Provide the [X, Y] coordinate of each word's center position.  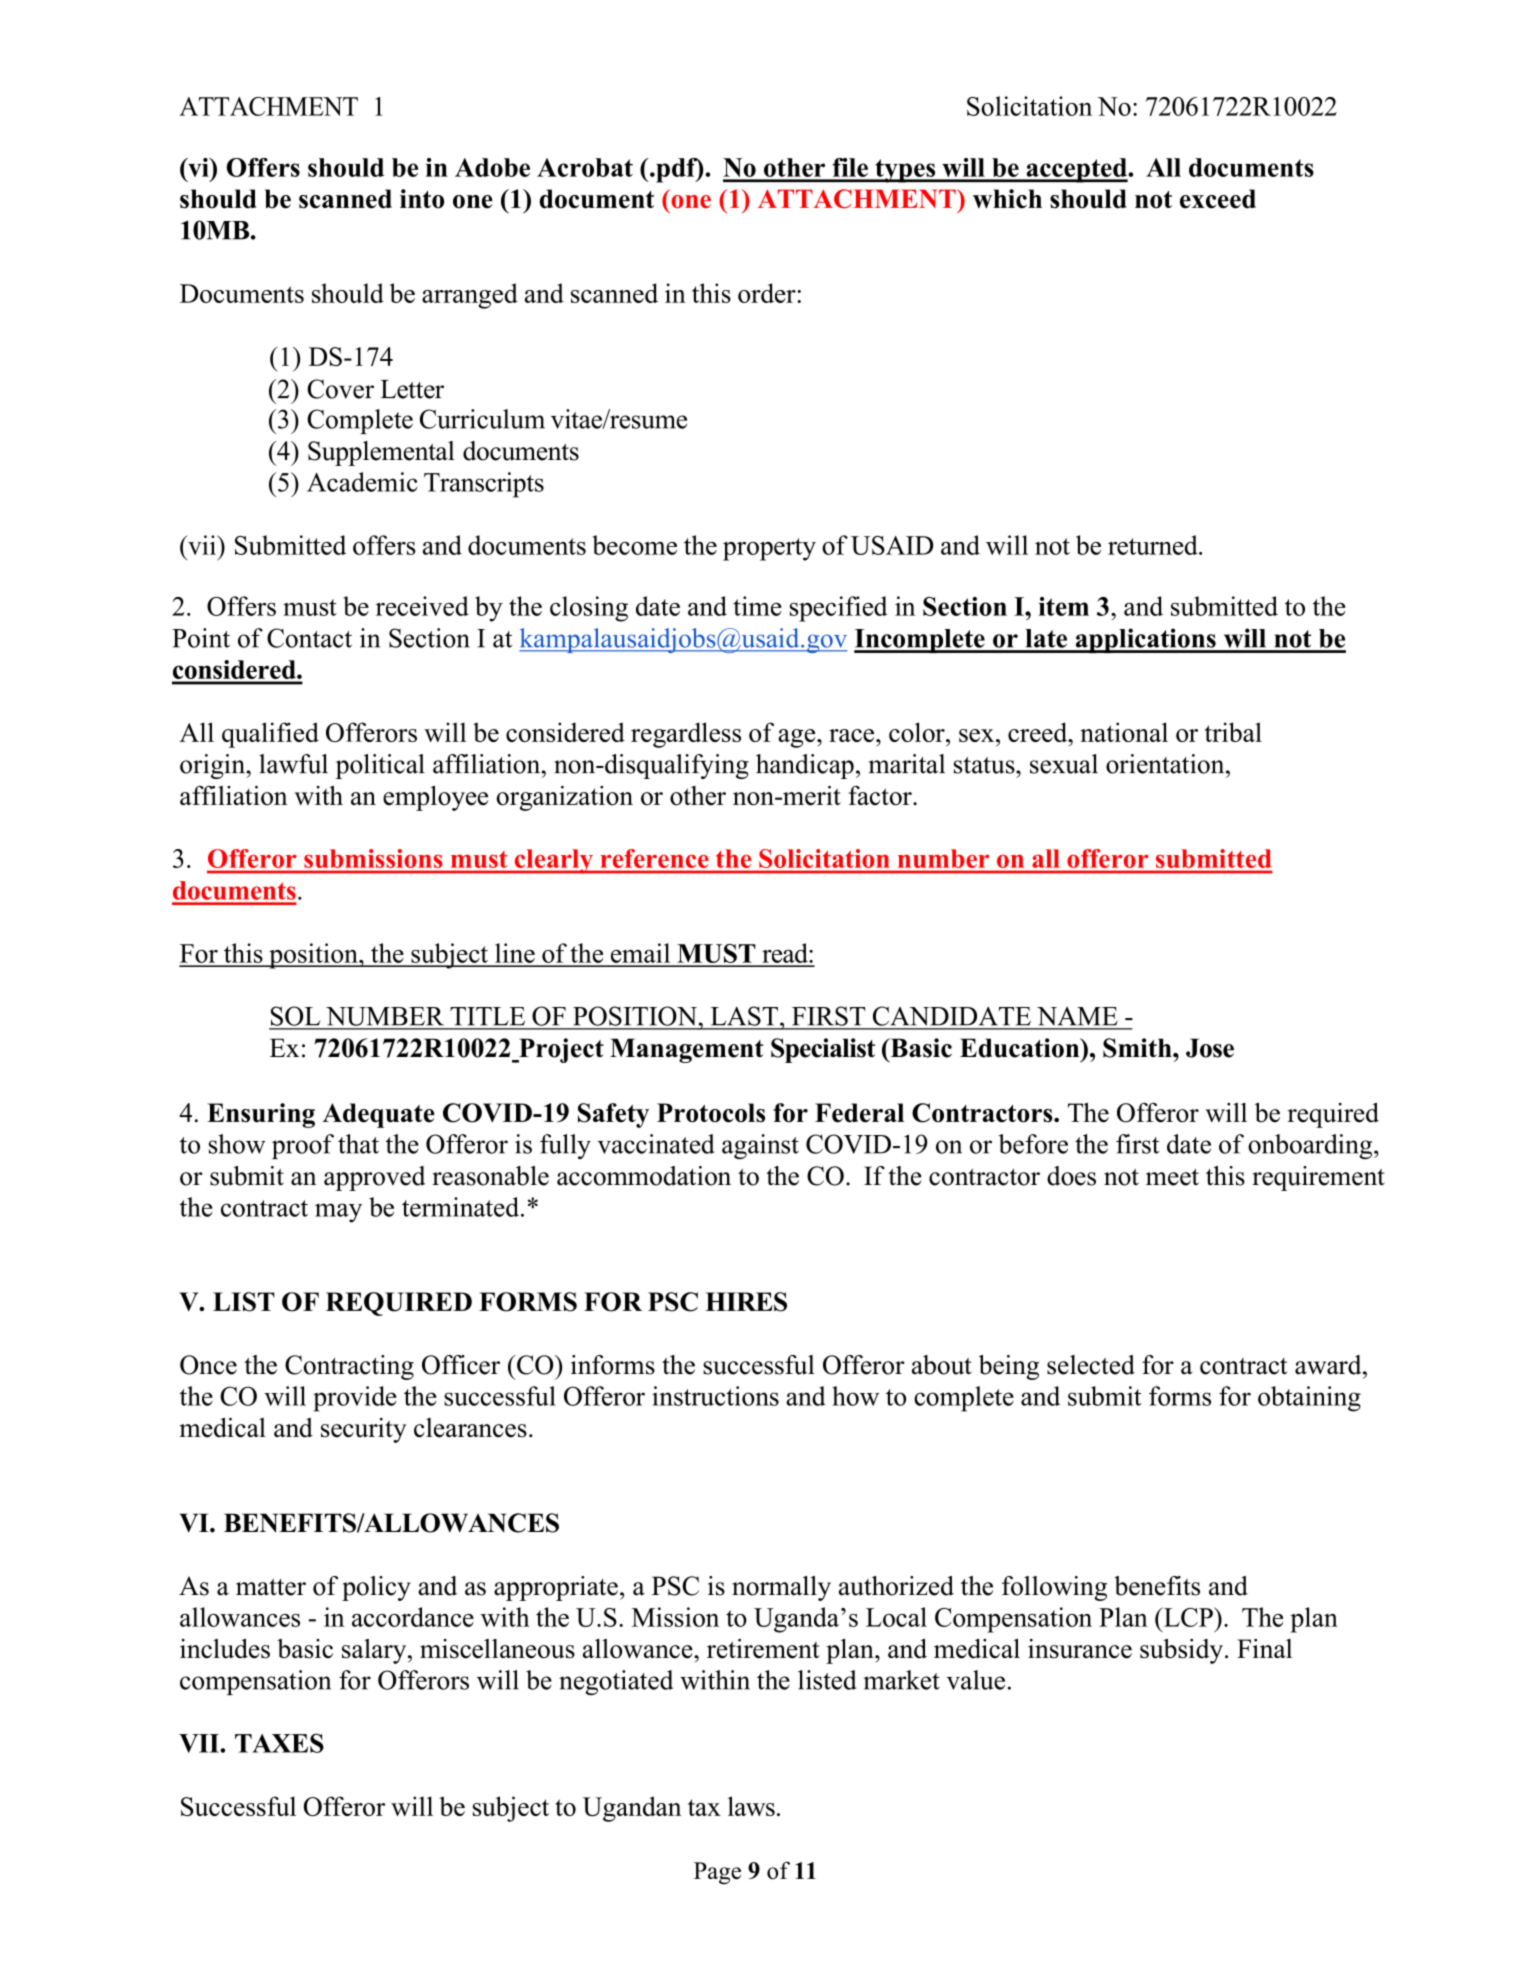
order [768, 293]
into [422, 199]
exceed [1218, 199]
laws [751, 1806]
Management [687, 1050]
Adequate [378, 1115]
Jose [1210, 1048]
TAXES [279, 1743]
